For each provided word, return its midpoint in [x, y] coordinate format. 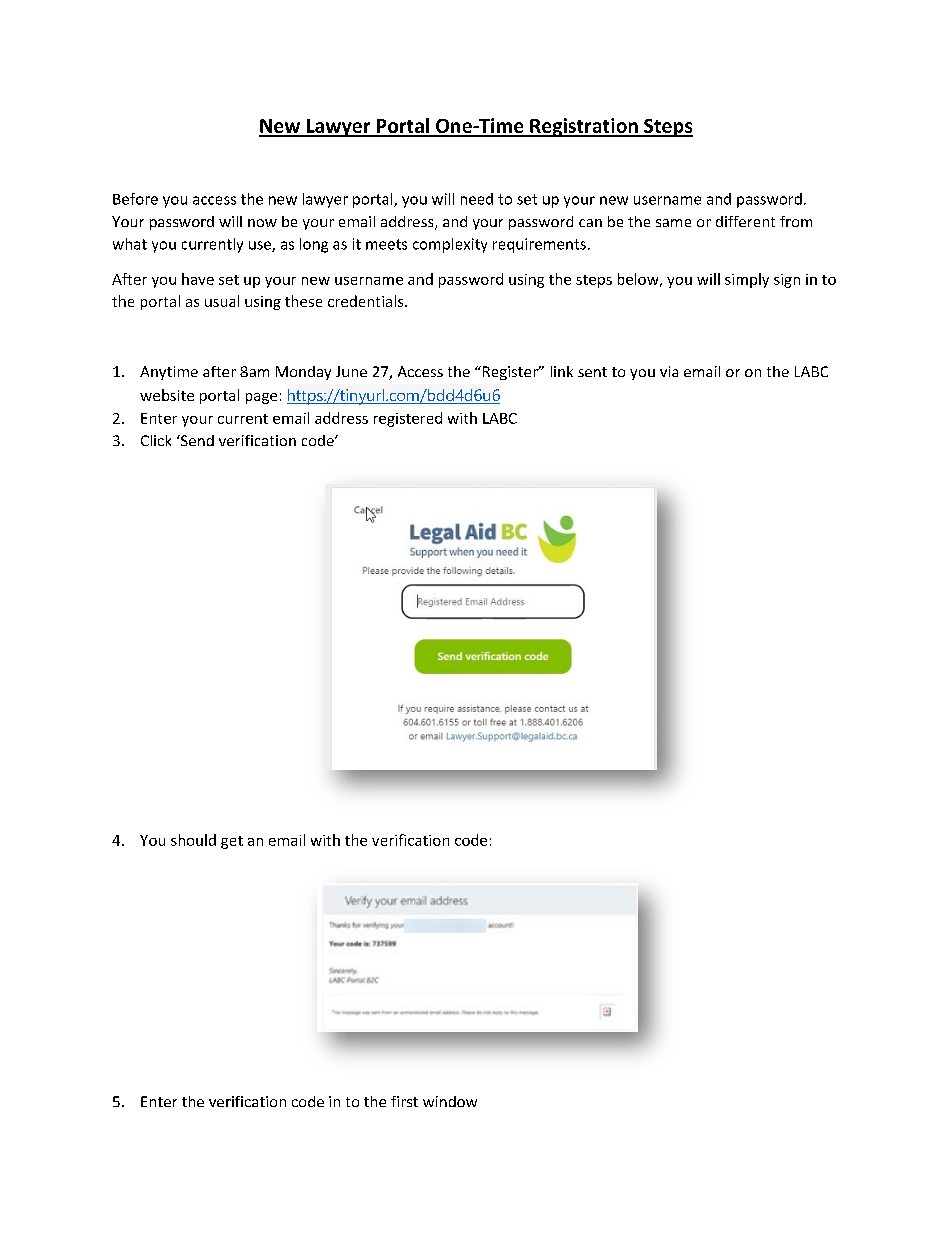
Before [135, 199]
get [232, 842]
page [261, 398]
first [404, 1101]
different [745, 221]
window [450, 1101]
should [193, 840]
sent [592, 372]
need [477, 199]
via [669, 371]
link [562, 371]
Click [156, 440]
